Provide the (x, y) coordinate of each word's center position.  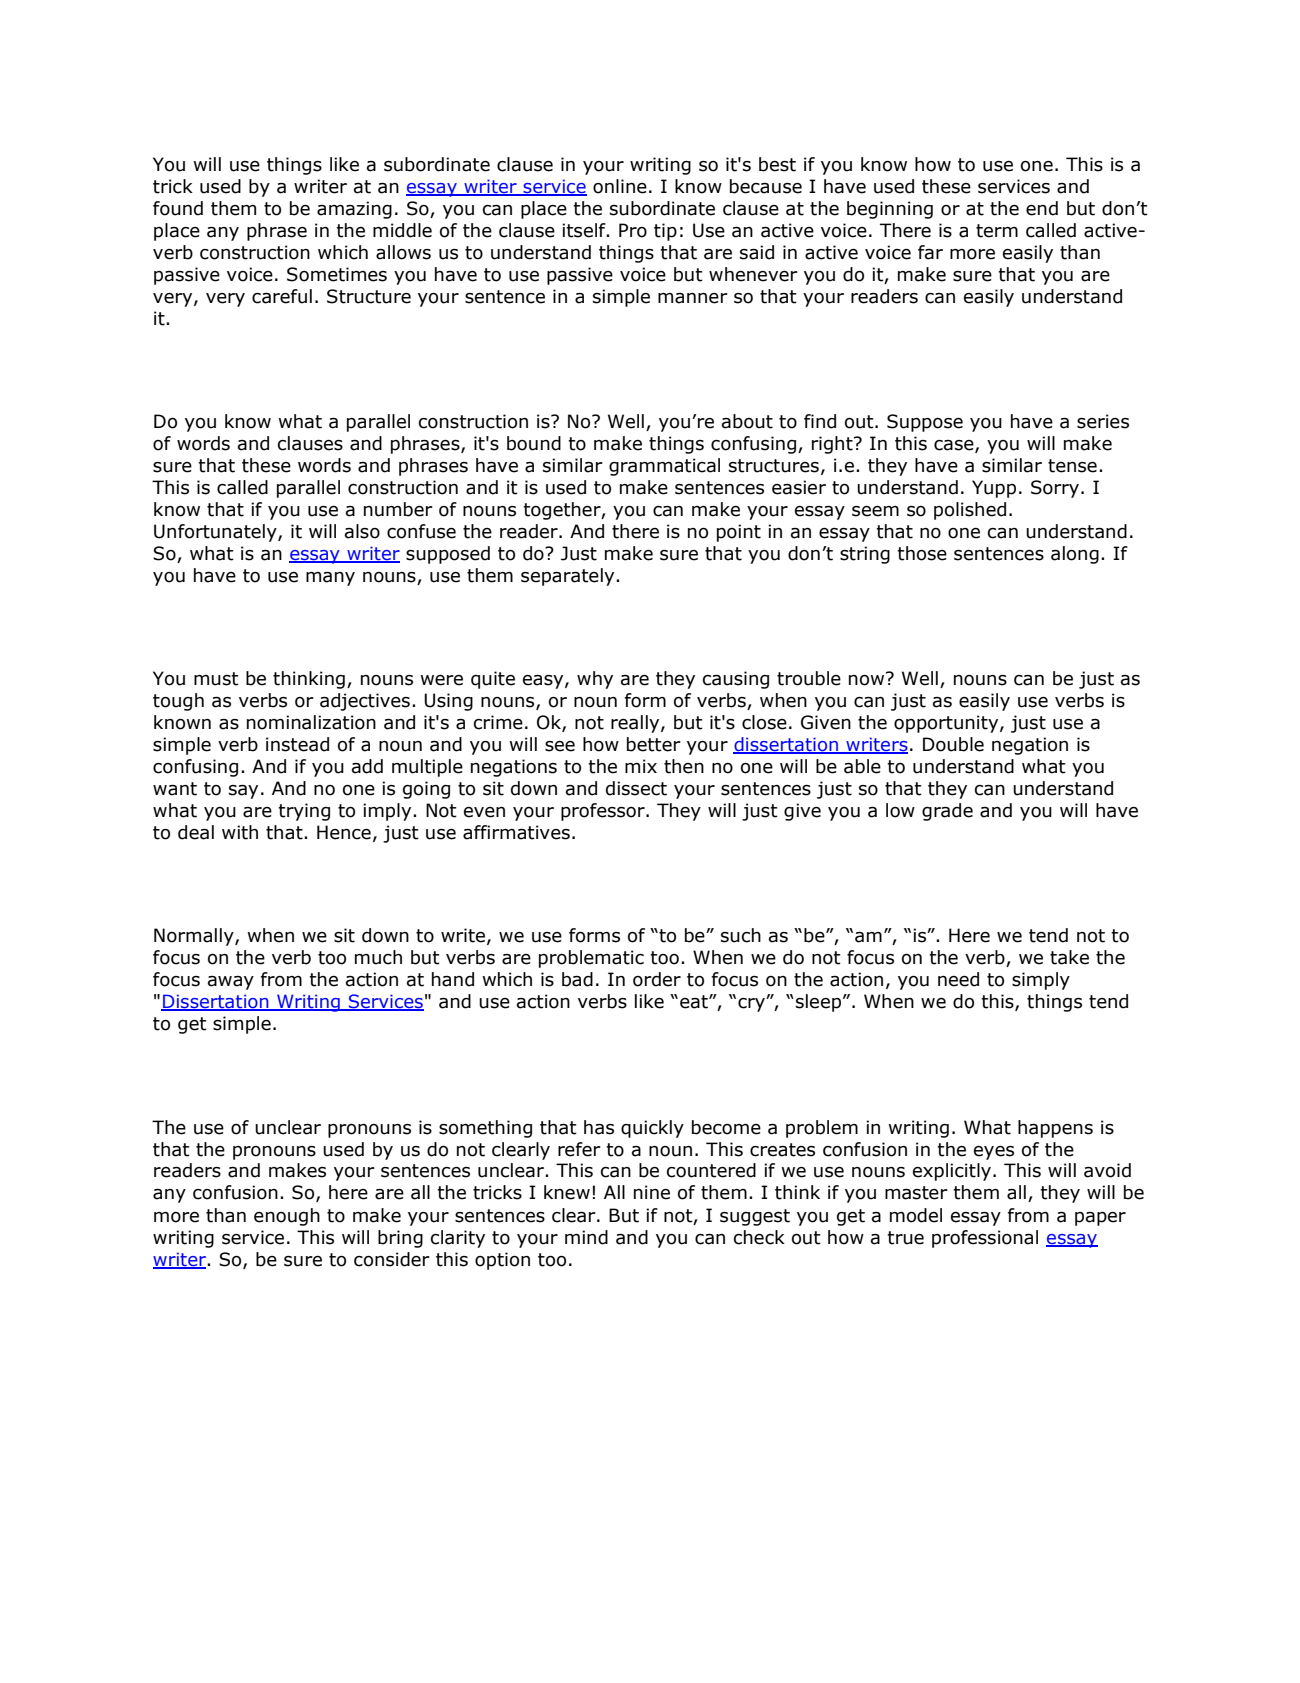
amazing (354, 210)
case (955, 446)
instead (297, 744)
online (620, 186)
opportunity (947, 724)
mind (586, 1237)
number (398, 509)
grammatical (664, 467)
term (997, 231)
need (958, 979)
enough (287, 1217)
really (636, 724)
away (231, 983)
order (657, 979)
